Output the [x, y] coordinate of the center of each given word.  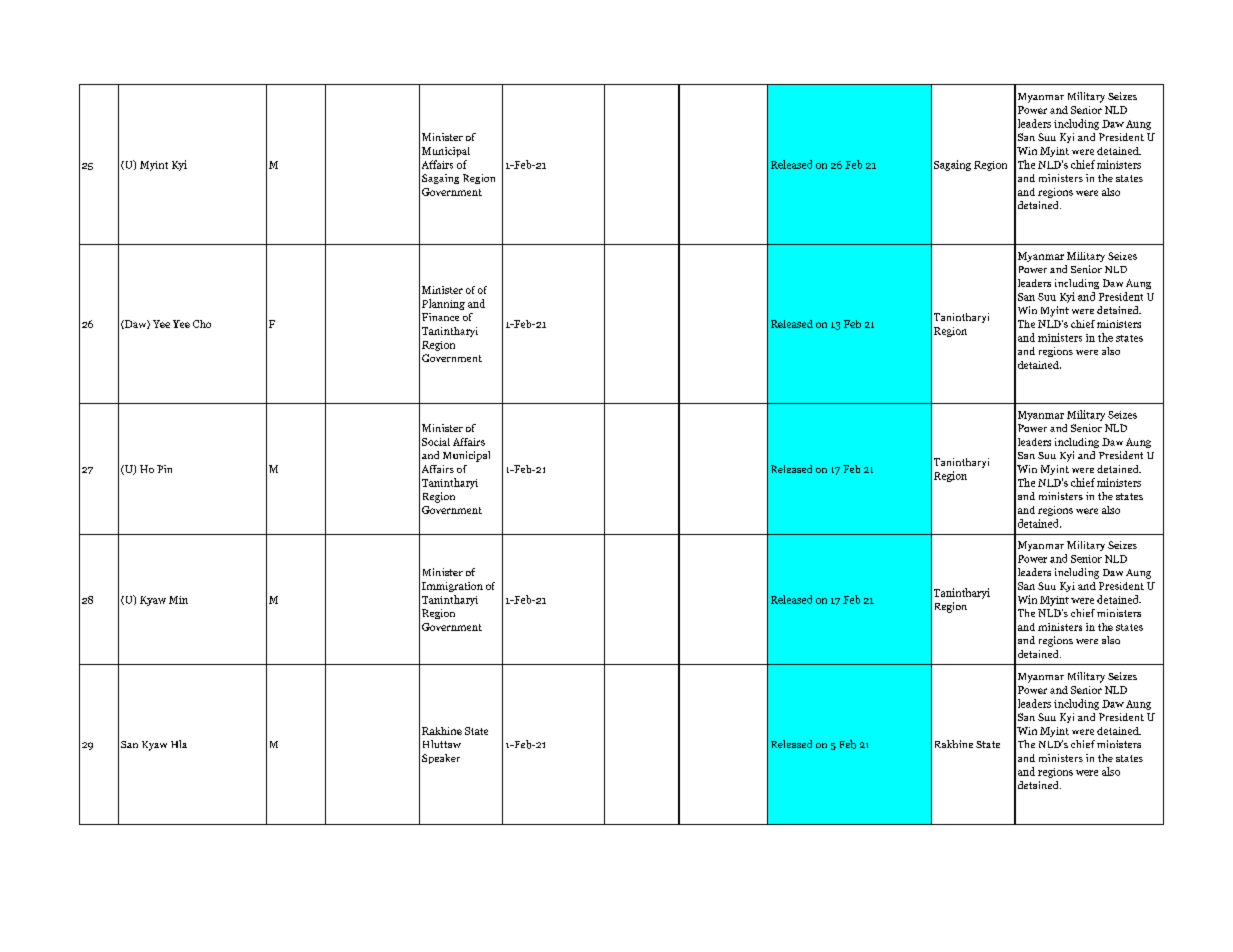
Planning [443, 304]
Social [436, 442]
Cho [202, 324]
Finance [440, 317]
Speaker [441, 759]
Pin [164, 469]
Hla [179, 744]
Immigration [452, 587]
